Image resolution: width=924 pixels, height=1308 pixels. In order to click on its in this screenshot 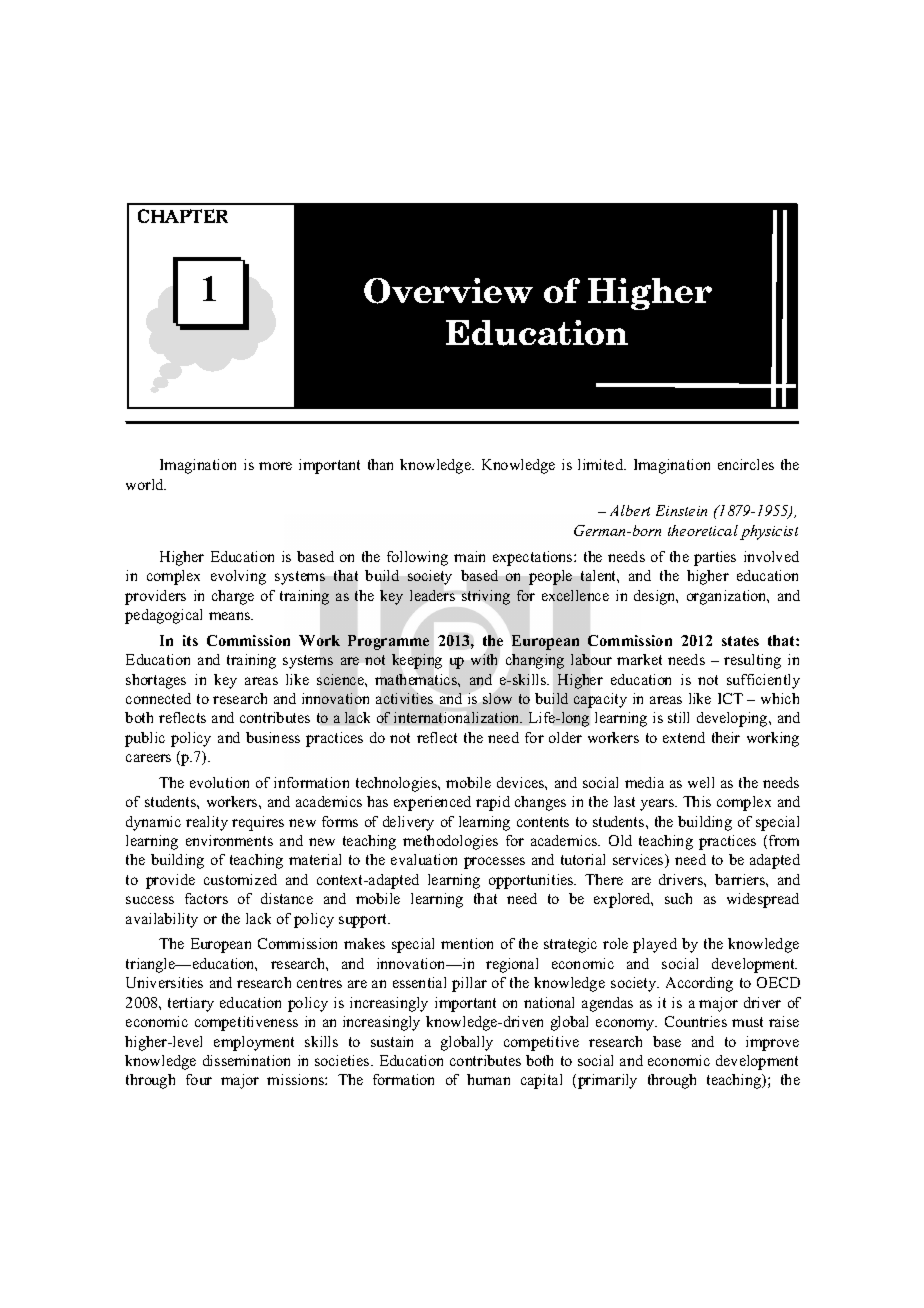, I will do `click(190, 640)`.
